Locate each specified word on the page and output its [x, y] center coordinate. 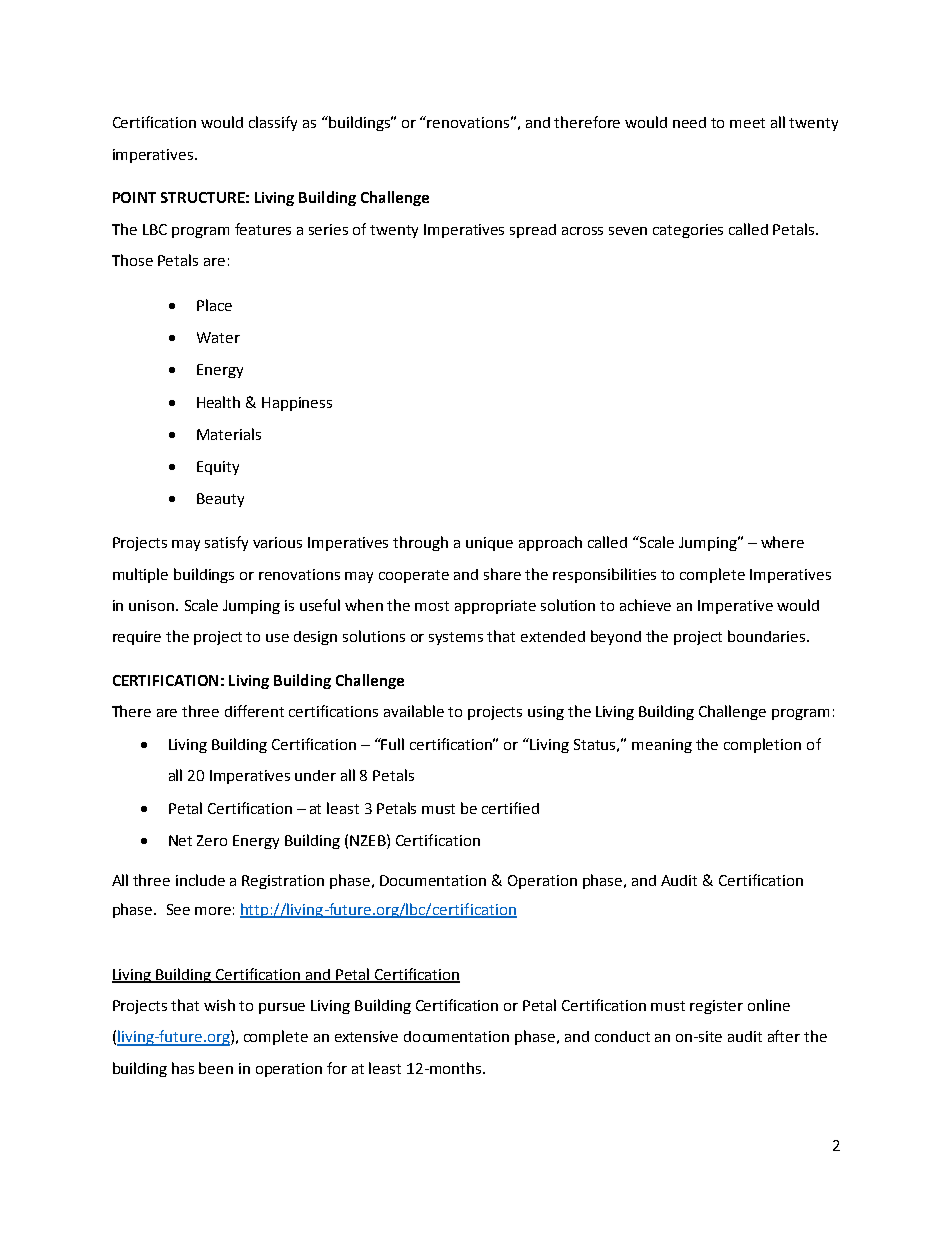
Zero [212, 840]
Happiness [297, 404]
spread [533, 231]
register [716, 1007]
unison [153, 605]
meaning [662, 746]
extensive [366, 1036]
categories [688, 231]
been [216, 1068]
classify [273, 123]
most [432, 606]
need [689, 122]
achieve [645, 605]
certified [510, 808]
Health [218, 402]
